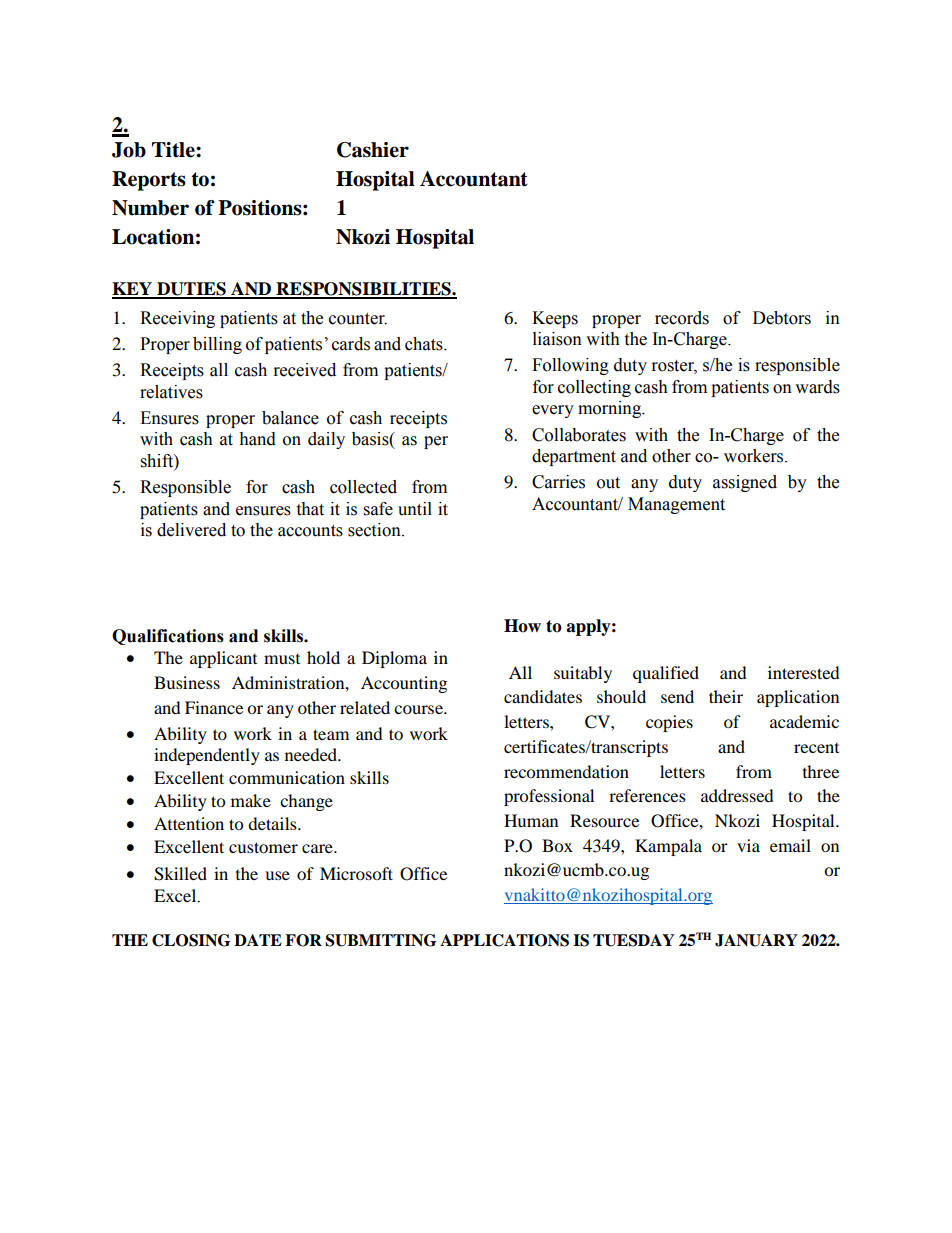  Describe the element at coordinates (555, 319) in the screenshot. I see `Keeps` at that location.
